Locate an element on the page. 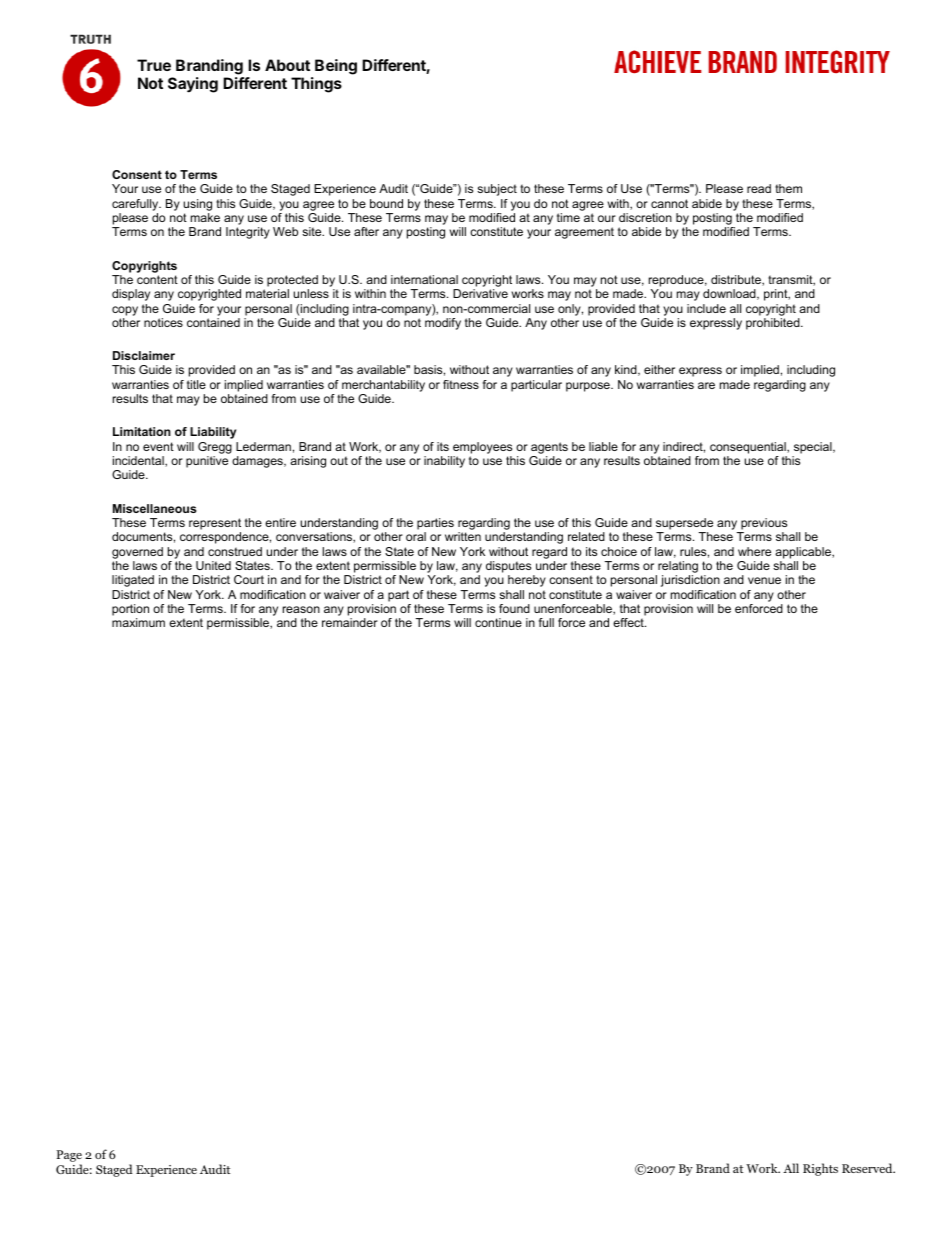 The width and height of the document is (952, 1233). Reserved is located at coordinates (868, 1168).
